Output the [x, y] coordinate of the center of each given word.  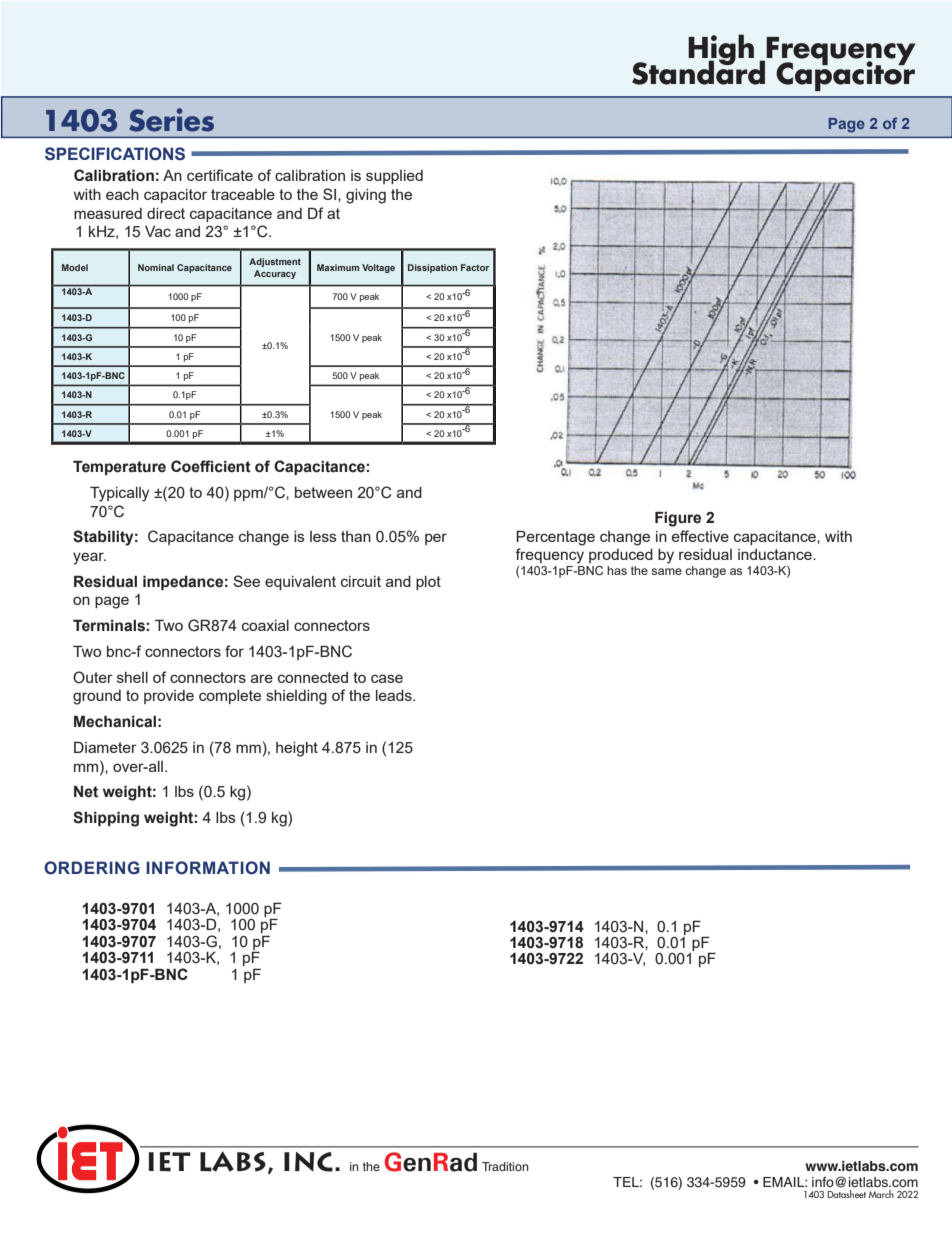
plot [428, 583]
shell [132, 677]
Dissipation [432, 268]
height [297, 749]
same [666, 571]
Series [171, 120]
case [387, 678]
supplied [394, 177]
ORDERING [92, 868]
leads [395, 695]
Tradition [505, 1166]
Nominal [156, 267]
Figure [678, 519]
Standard [698, 71]
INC [308, 1162]
